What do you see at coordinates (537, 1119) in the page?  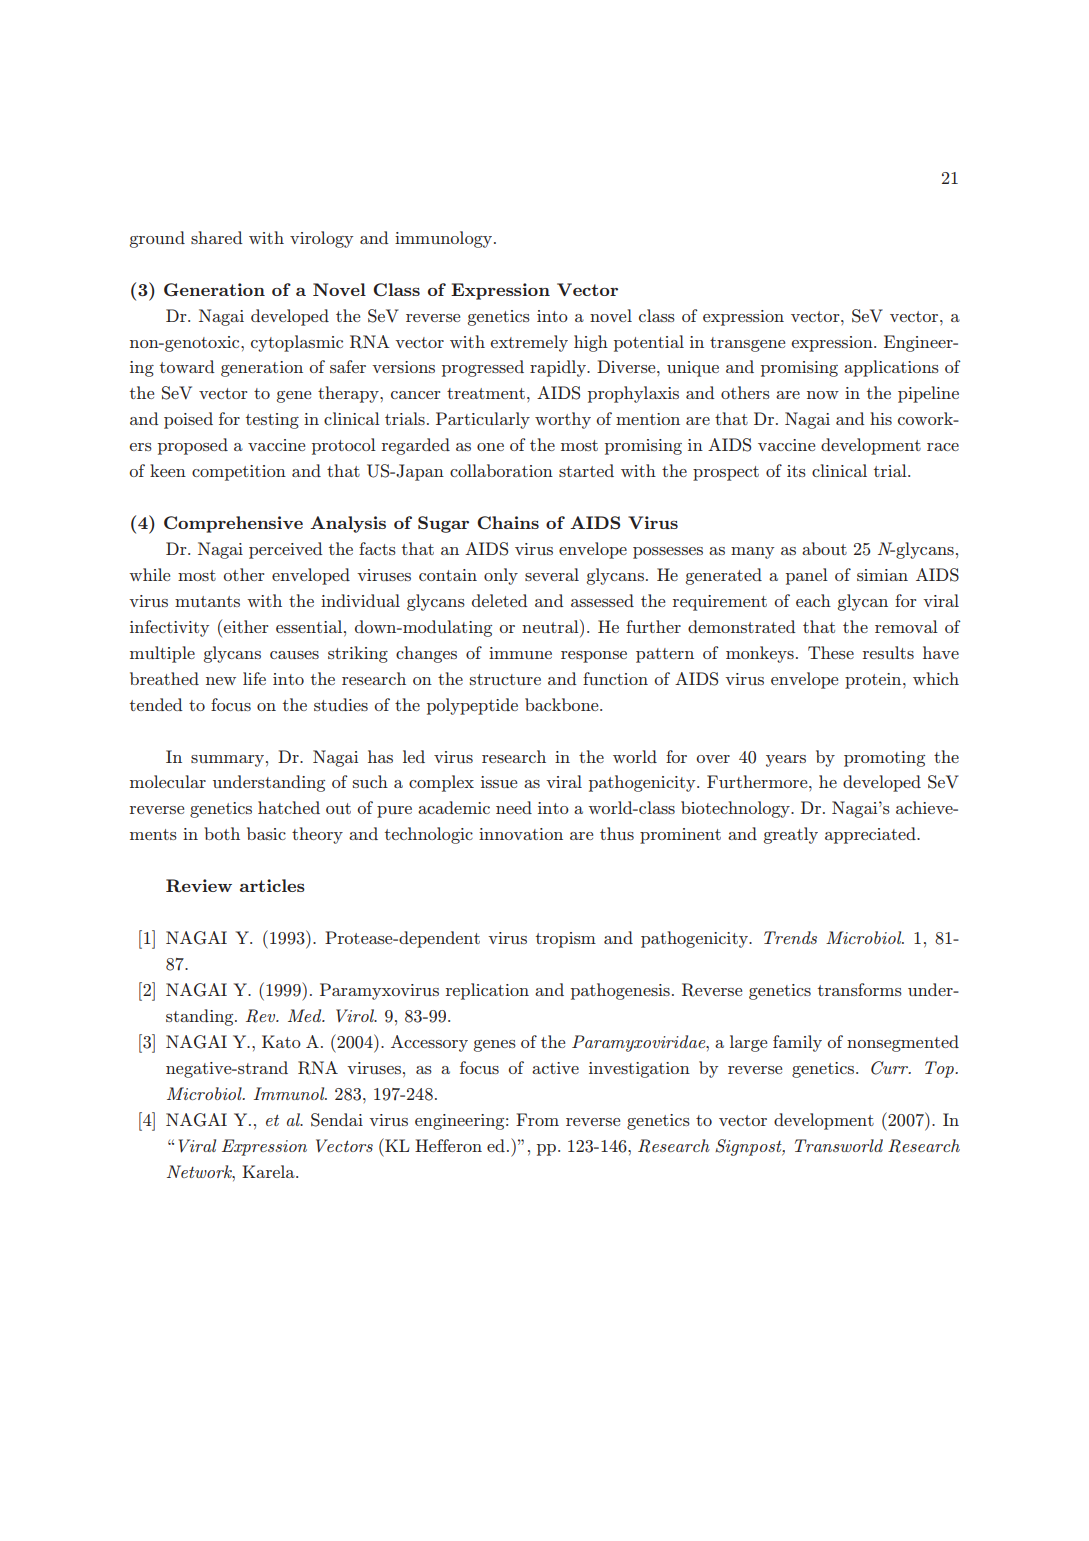 I see `From` at bounding box center [537, 1119].
